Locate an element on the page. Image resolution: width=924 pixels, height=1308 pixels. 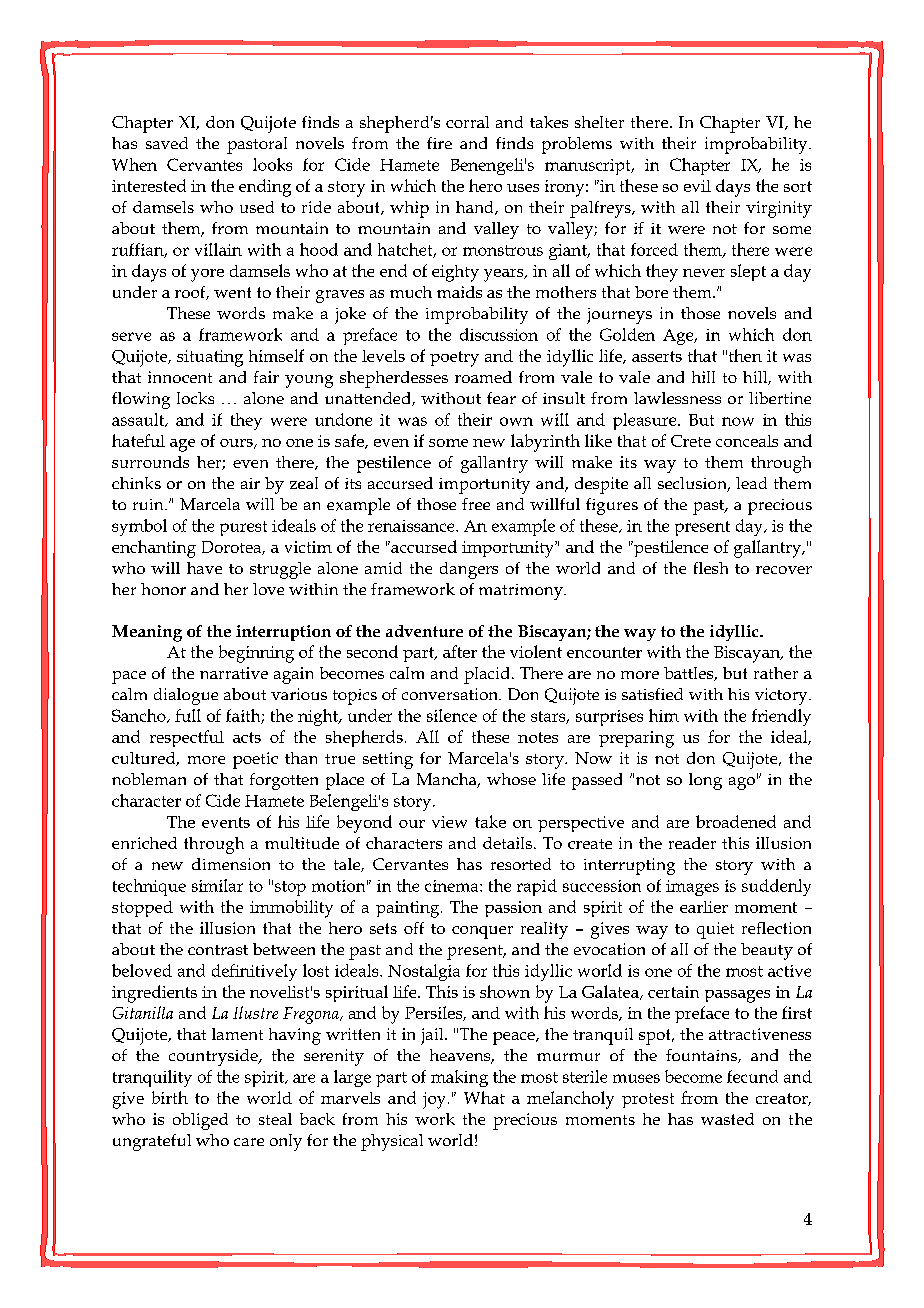
images is located at coordinates (692, 888).
